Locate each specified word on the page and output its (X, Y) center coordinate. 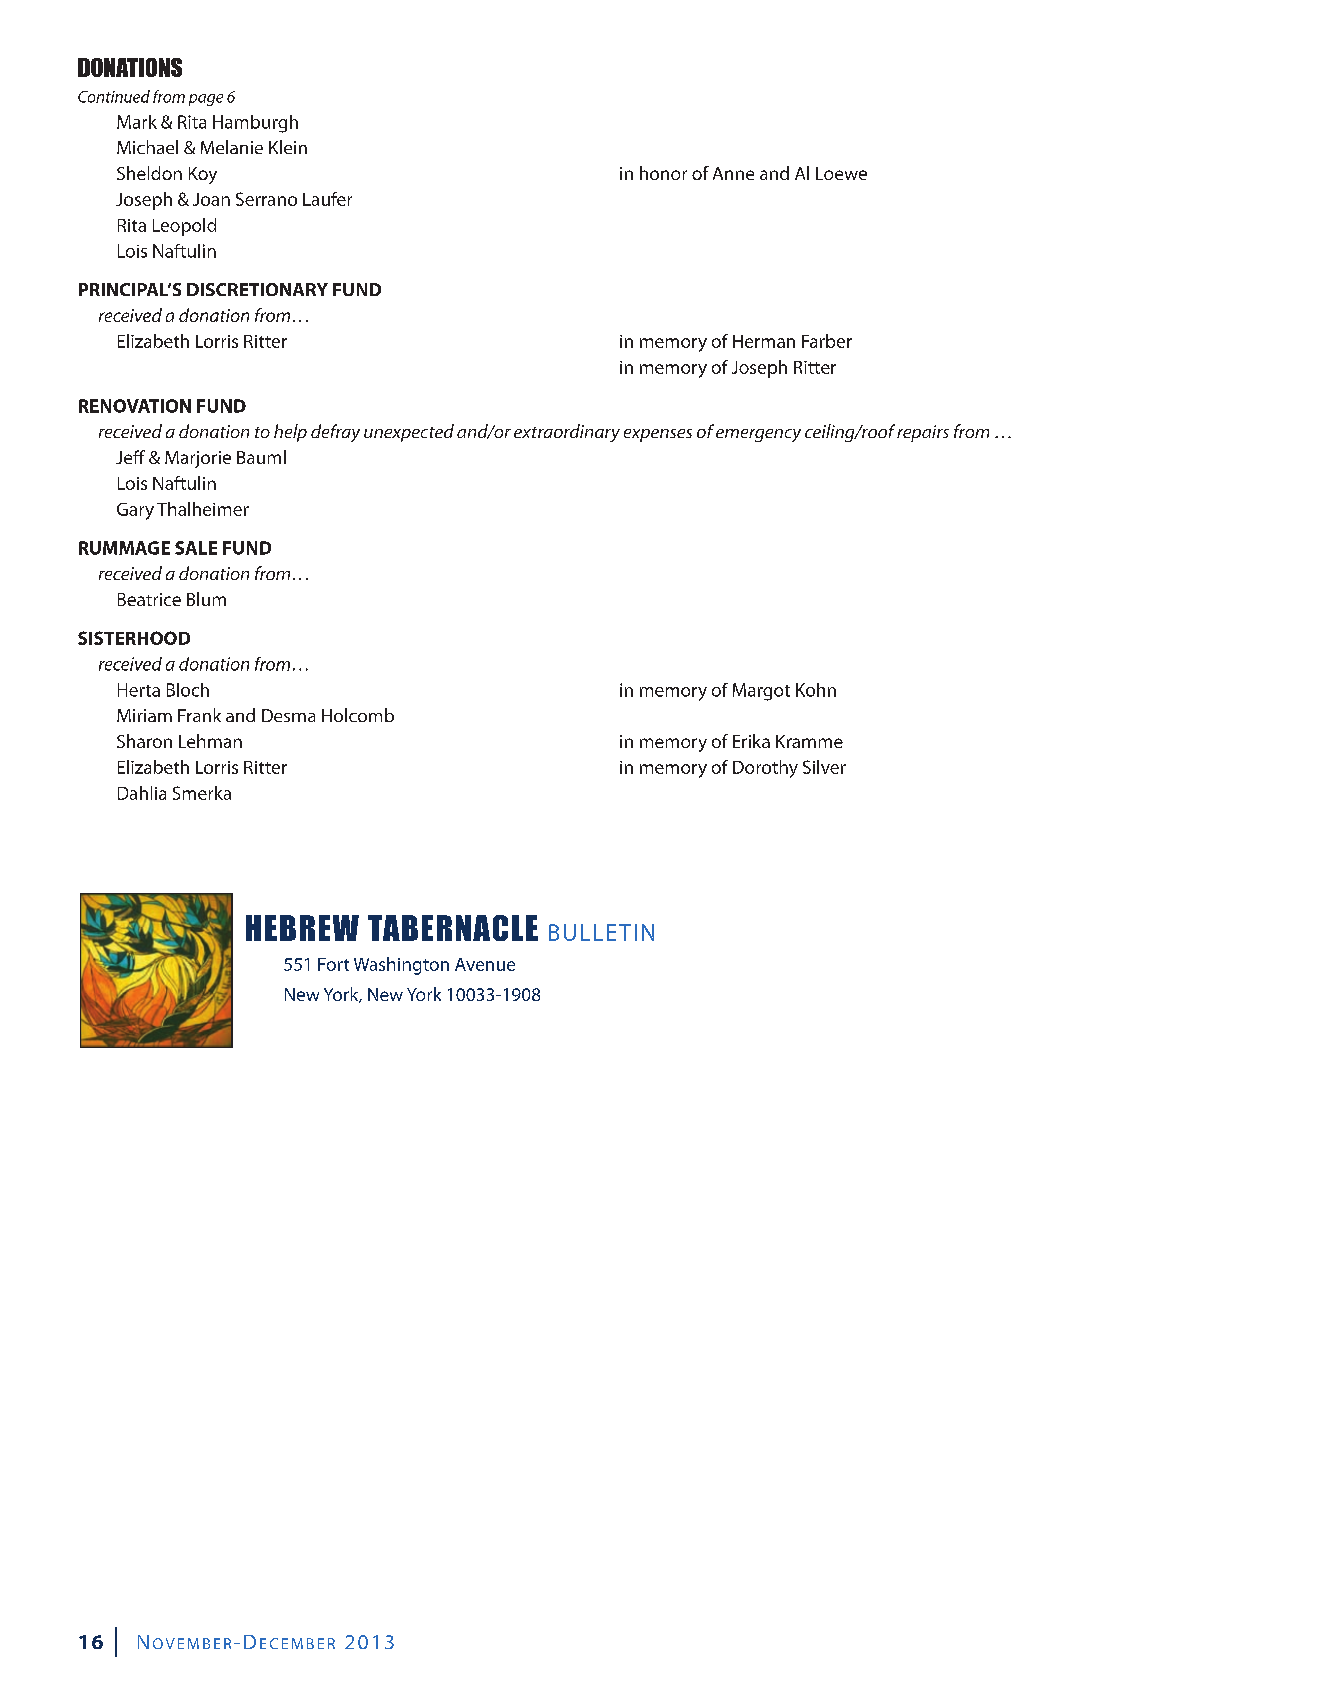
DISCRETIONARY (257, 289)
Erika (751, 741)
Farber (827, 341)
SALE (196, 548)
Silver (824, 767)
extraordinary (567, 433)
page (206, 100)
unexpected (409, 433)
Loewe (841, 173)
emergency (758, 435)
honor (663, 173)
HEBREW (302, 928)
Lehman (210, 741)
